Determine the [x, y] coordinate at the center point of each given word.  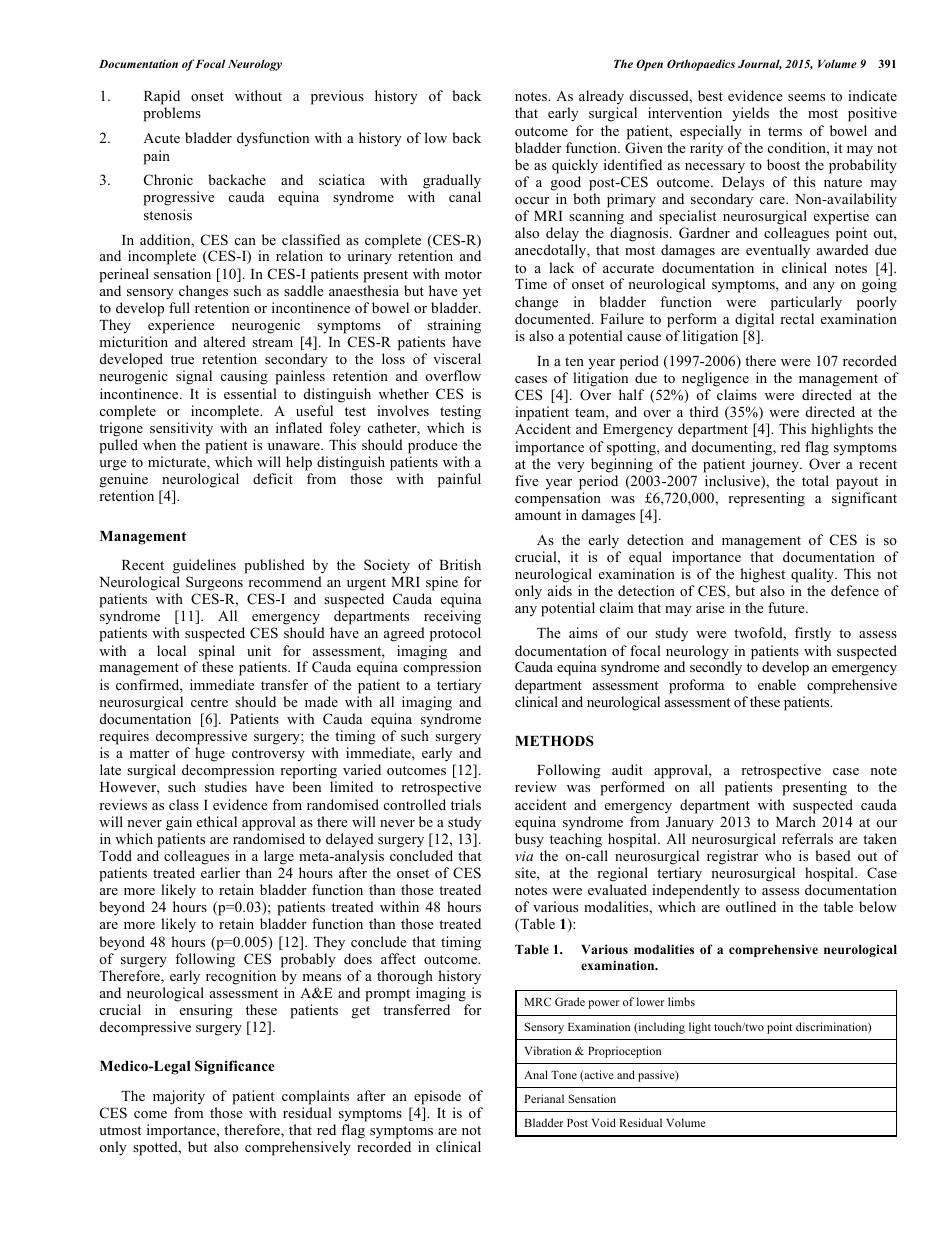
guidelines [204, 566]
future [787, 607]
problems [172, 114]
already [601, 97]
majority [179, 1097]
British [460, 564]
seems [806, 97]
